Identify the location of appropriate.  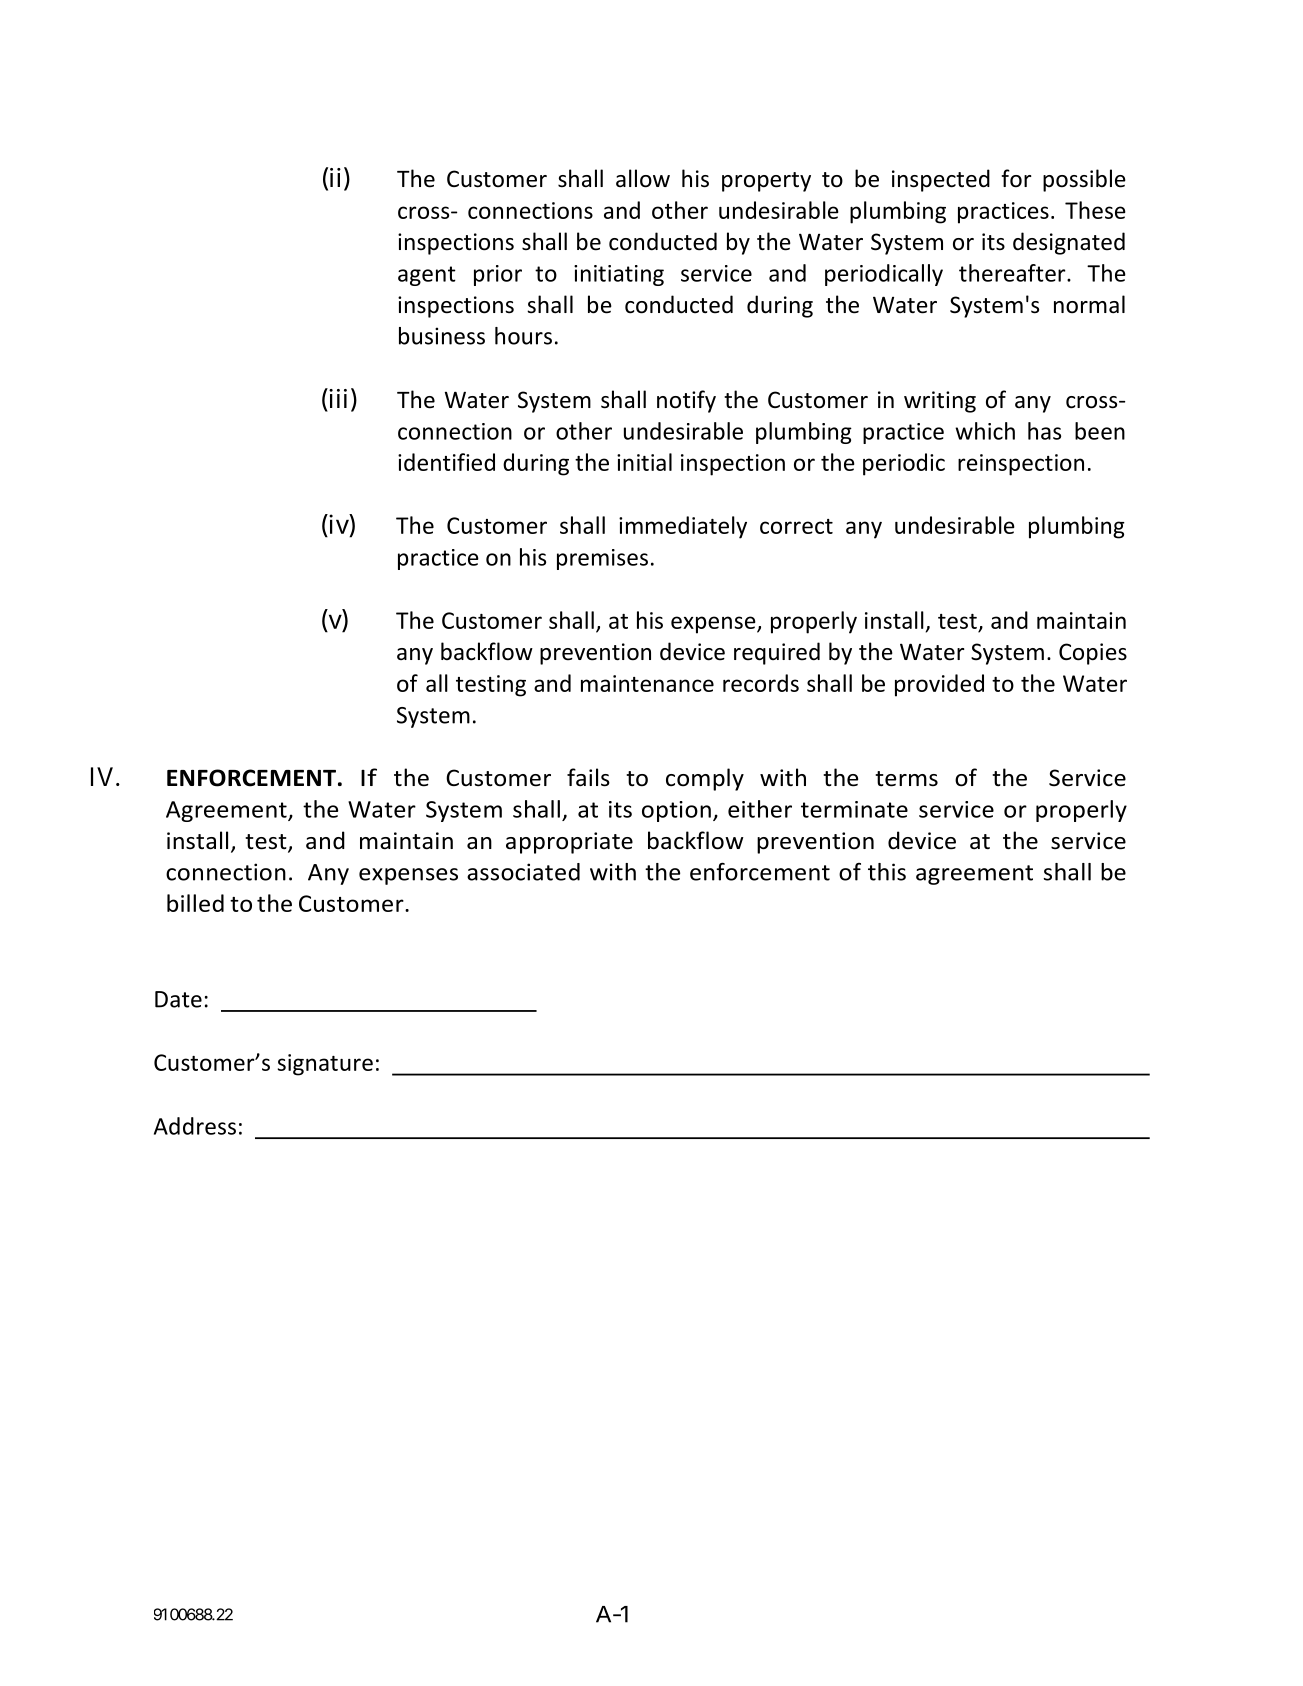
(569, 843).
